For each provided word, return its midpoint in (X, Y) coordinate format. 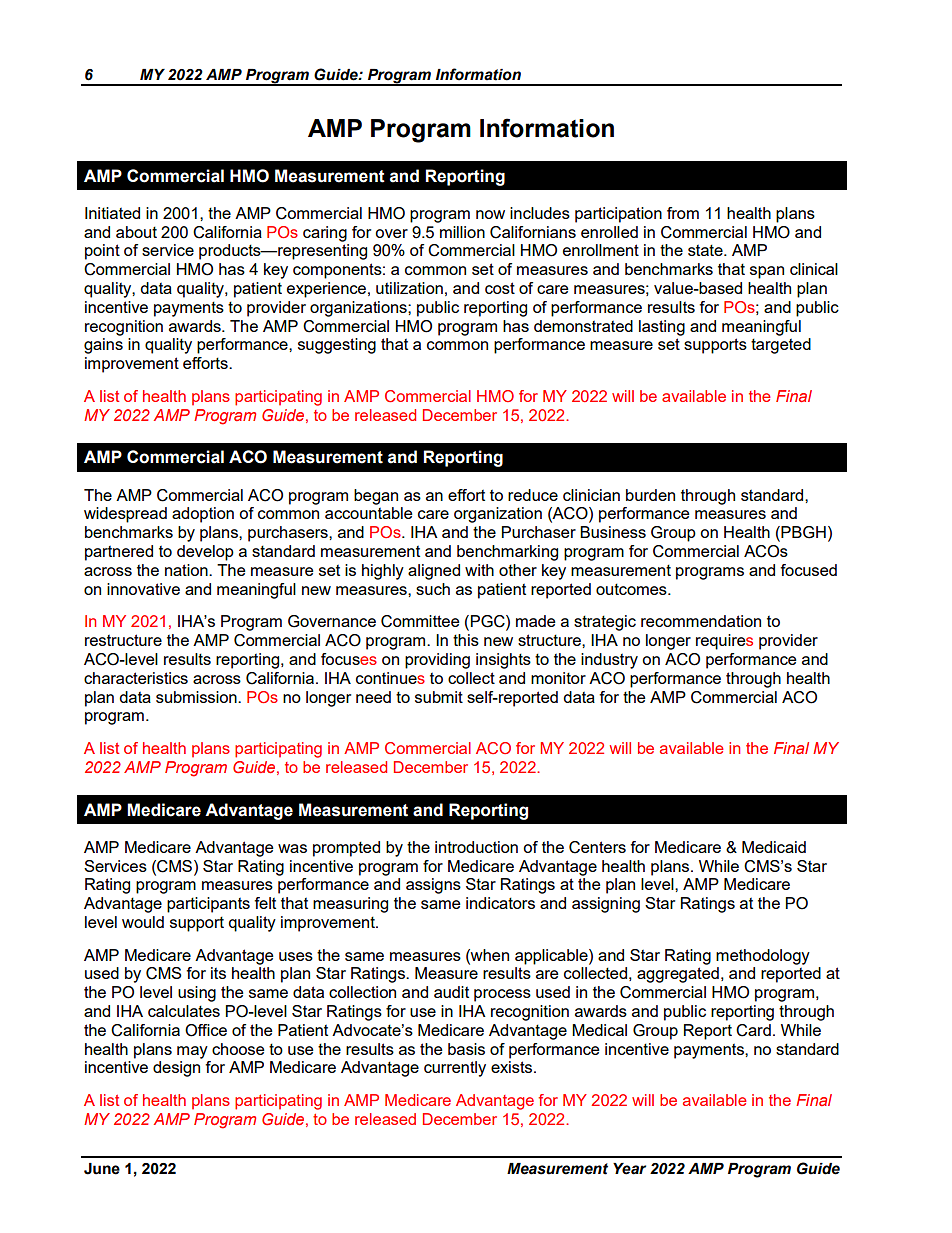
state (706, 250)
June (102, 1169)
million (462, 232)
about (136, 232)
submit (439, 697)
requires (724, 642)
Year (629, 1169)
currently (455, 1069)
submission (197, 697)
